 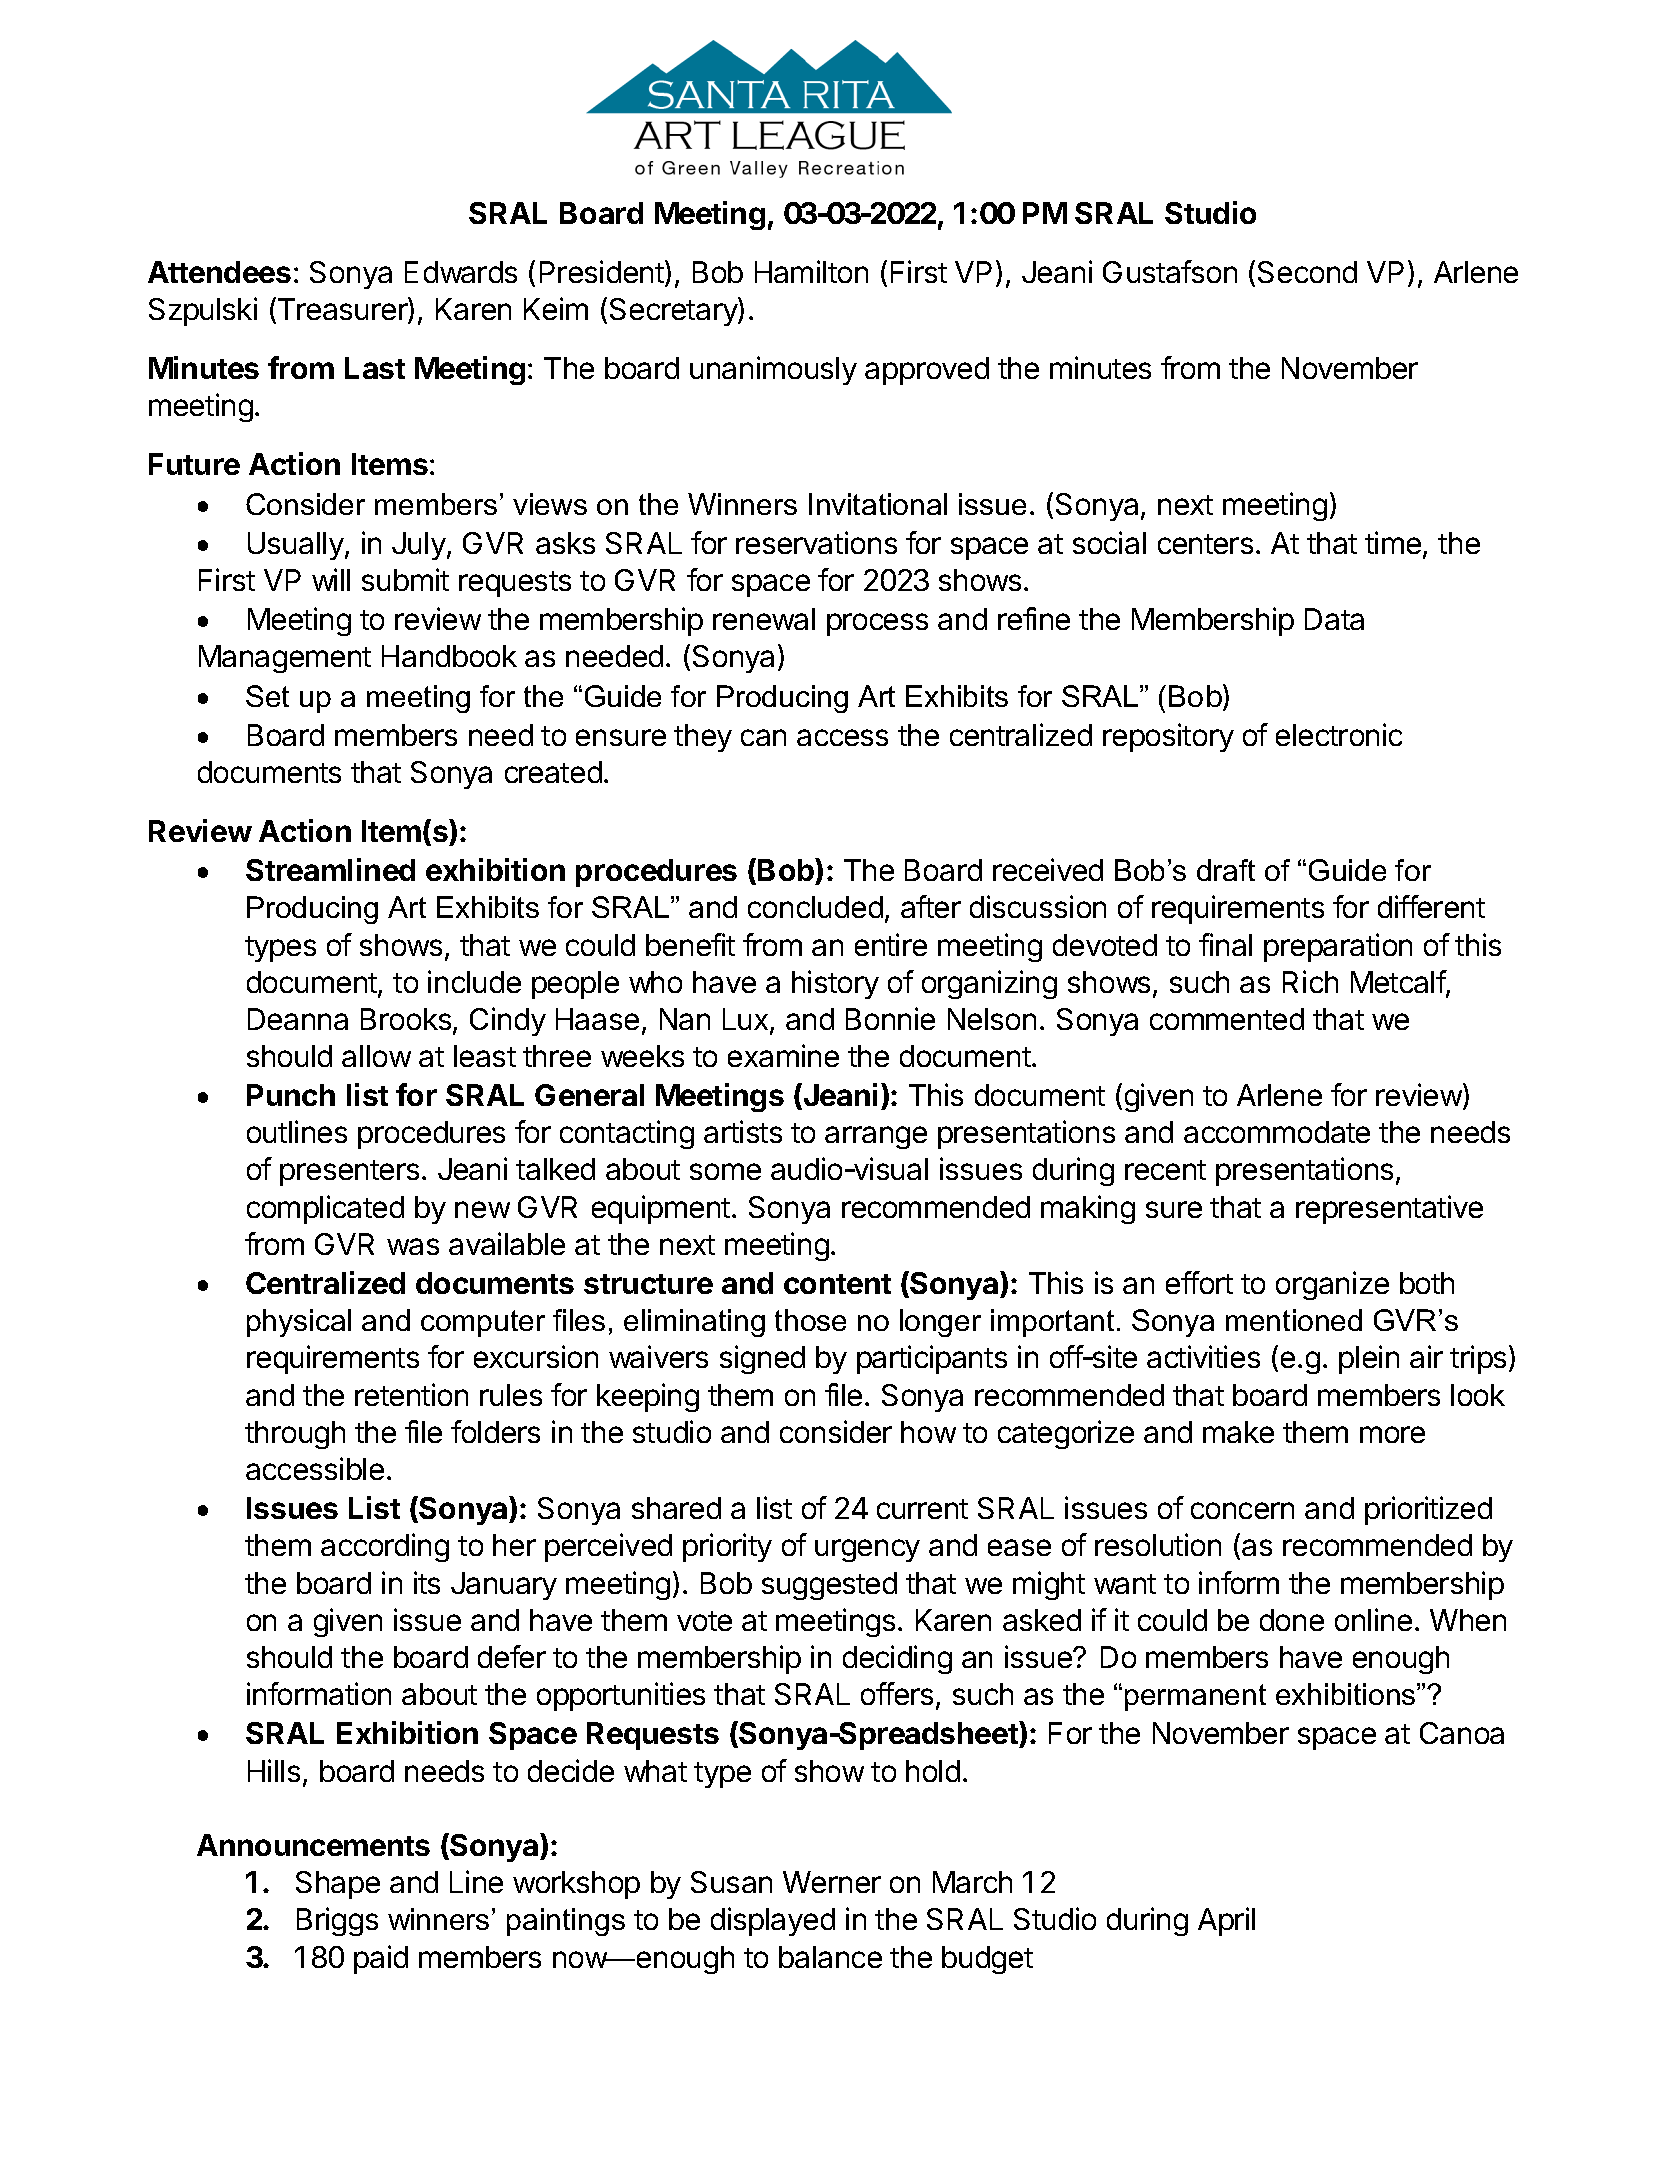 What do you see at coordinates (1307, 272) in the document?
I see `Second` at bounding box center [1307, 272].
